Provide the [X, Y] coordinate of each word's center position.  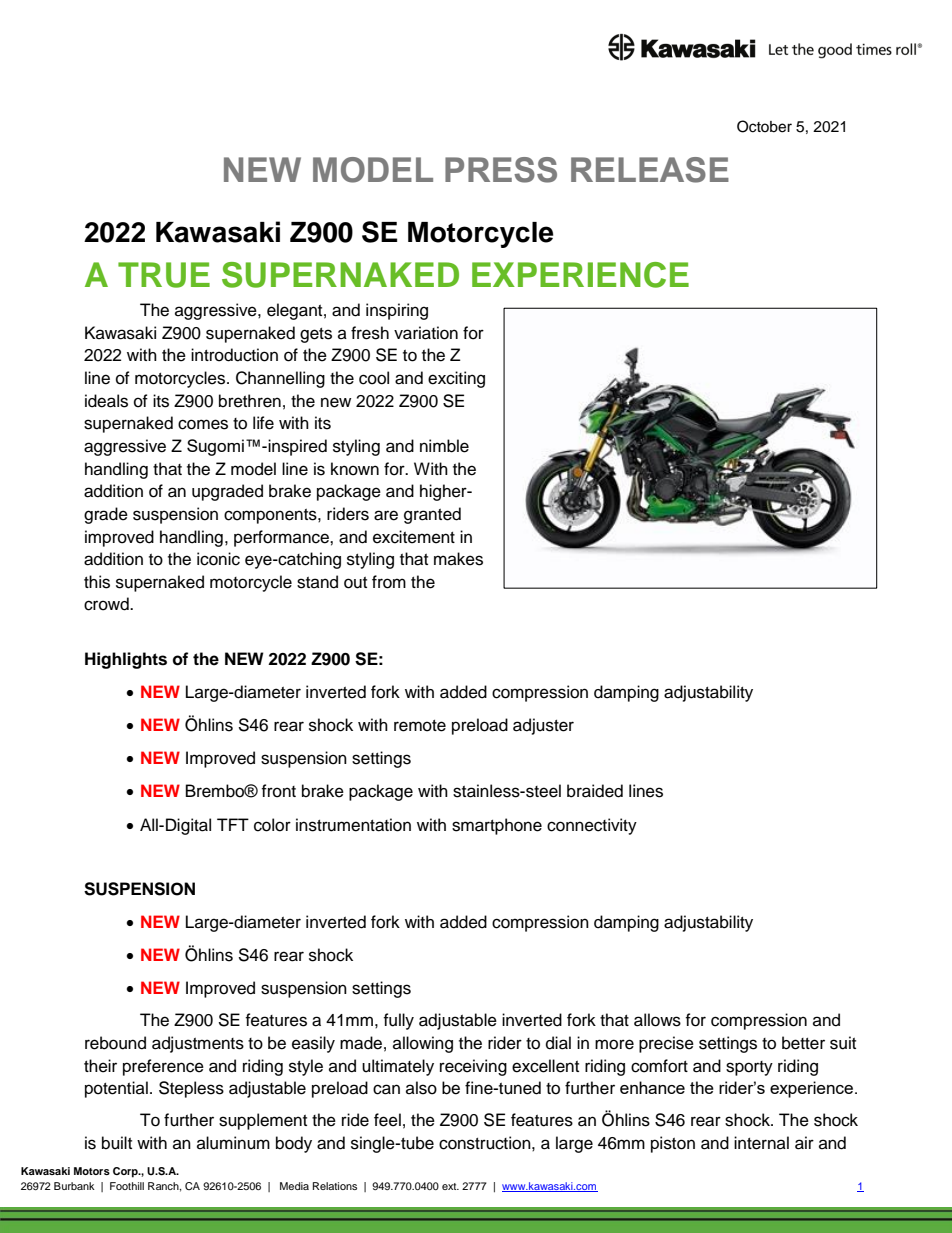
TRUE [164, 275]
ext [450, 1186]
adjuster [543, 726]
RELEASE [650, 170]
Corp [126, 1172]
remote [420, 726]
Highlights [126, 660]
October [764, 126]
